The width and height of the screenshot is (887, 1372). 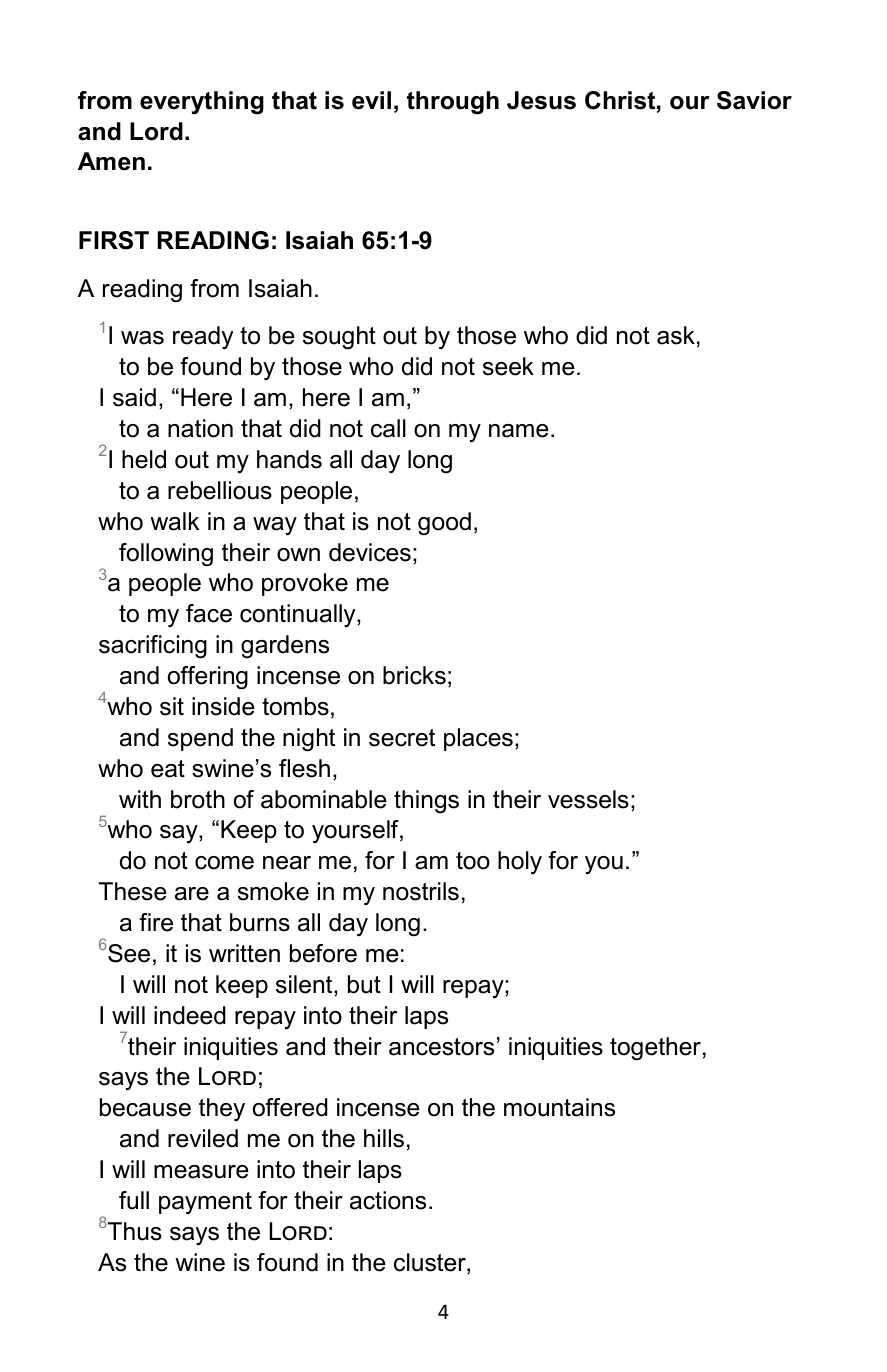 What do you see at coordinates (588, 799) in the screenshot?
I see `vessels` at bounding box center [588, 799].
